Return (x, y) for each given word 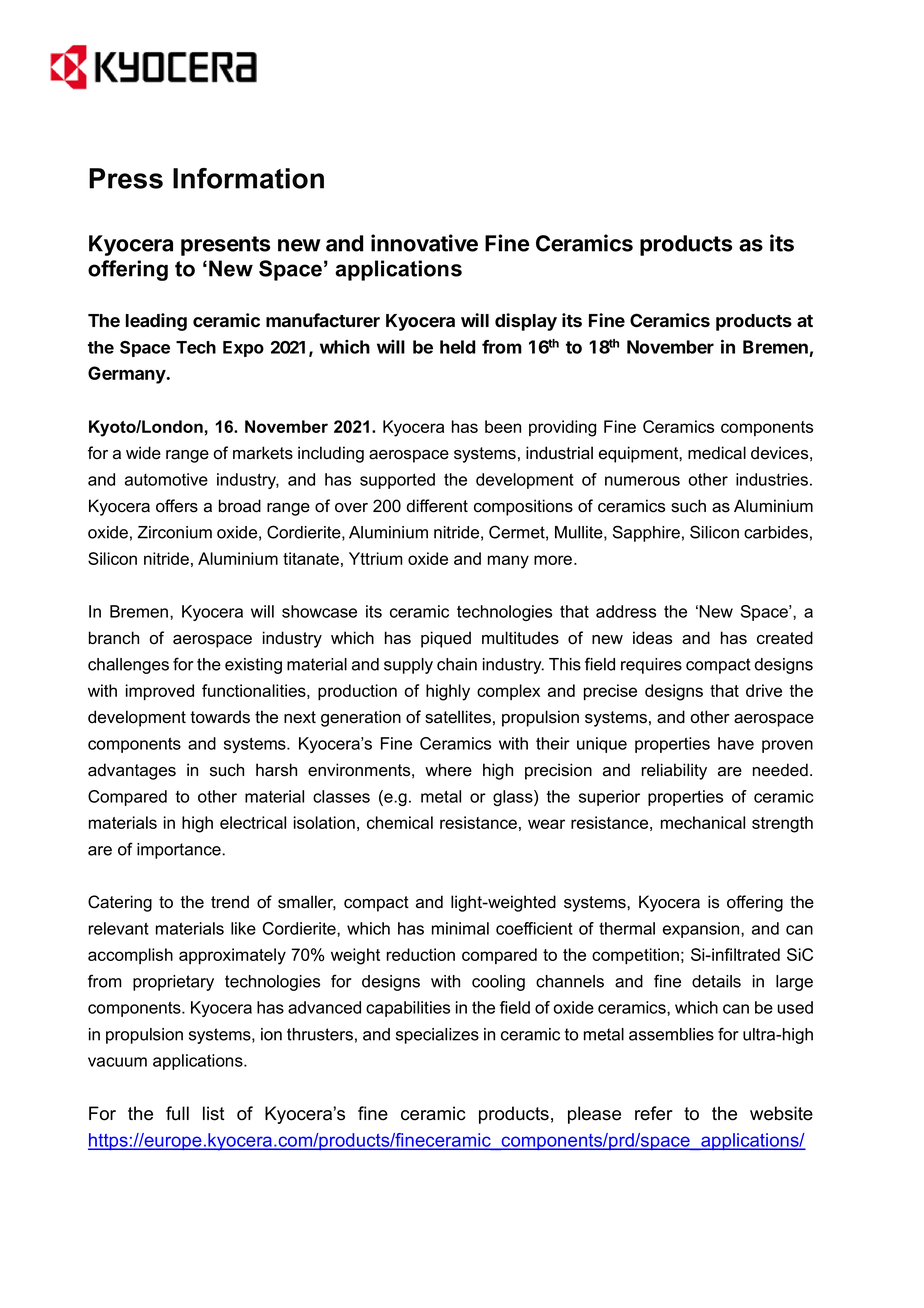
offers (177, 506)
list (214, 1113)
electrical (253, 822)
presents (225, 246)
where (448, 770)
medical (717, 453)
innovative (424, 243)
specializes (437, 1036)
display (526, 322)
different (437, 506)
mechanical (703, 822)
